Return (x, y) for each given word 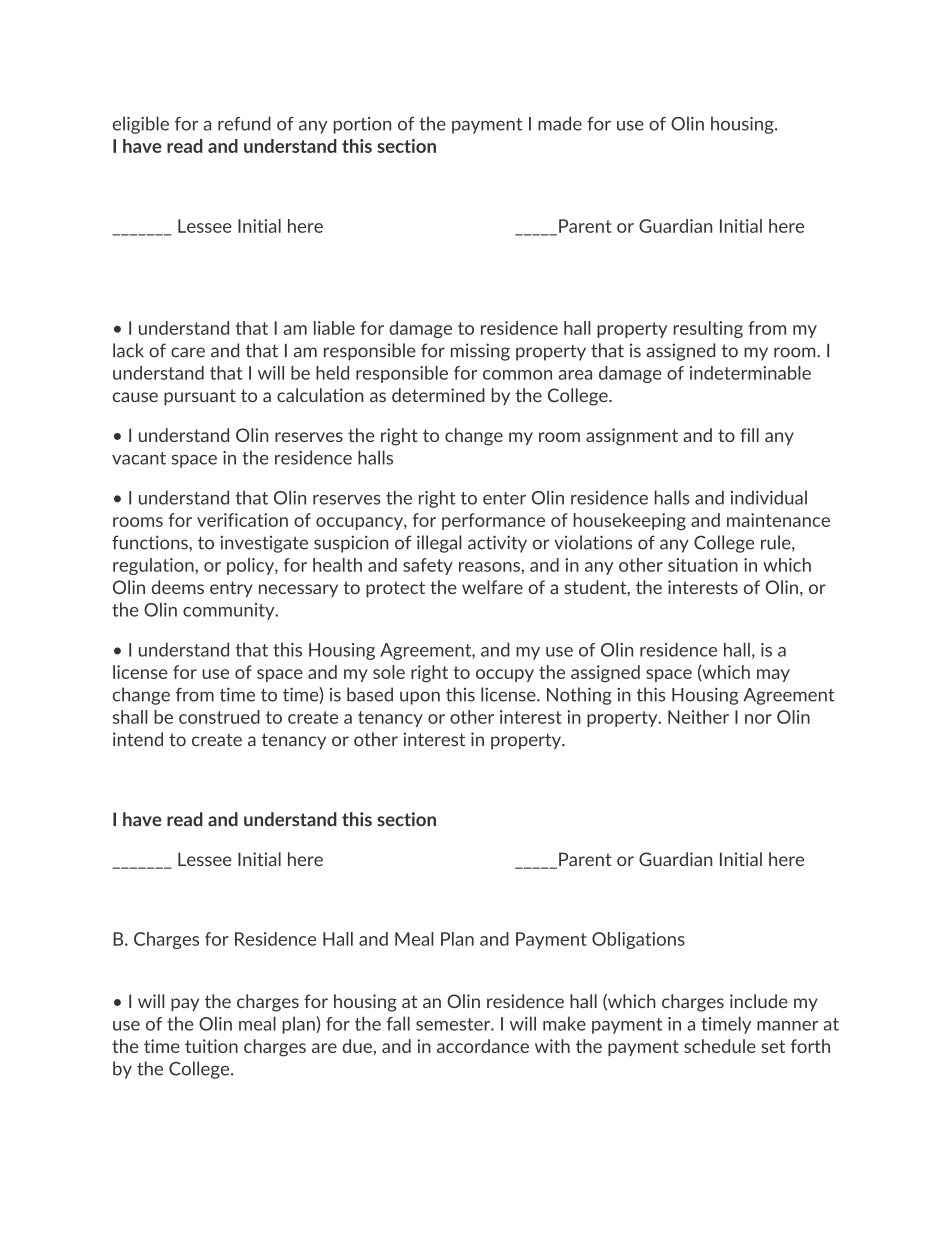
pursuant (200, 397)
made (560, 123)
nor (758, 719)
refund (244, 123)
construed (219, 717)
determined (438, 395)
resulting (708, 329)
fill (749, 435)
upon (420, 698)
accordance (483, 1046)
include (759, 1001)
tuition (211, 1046)
